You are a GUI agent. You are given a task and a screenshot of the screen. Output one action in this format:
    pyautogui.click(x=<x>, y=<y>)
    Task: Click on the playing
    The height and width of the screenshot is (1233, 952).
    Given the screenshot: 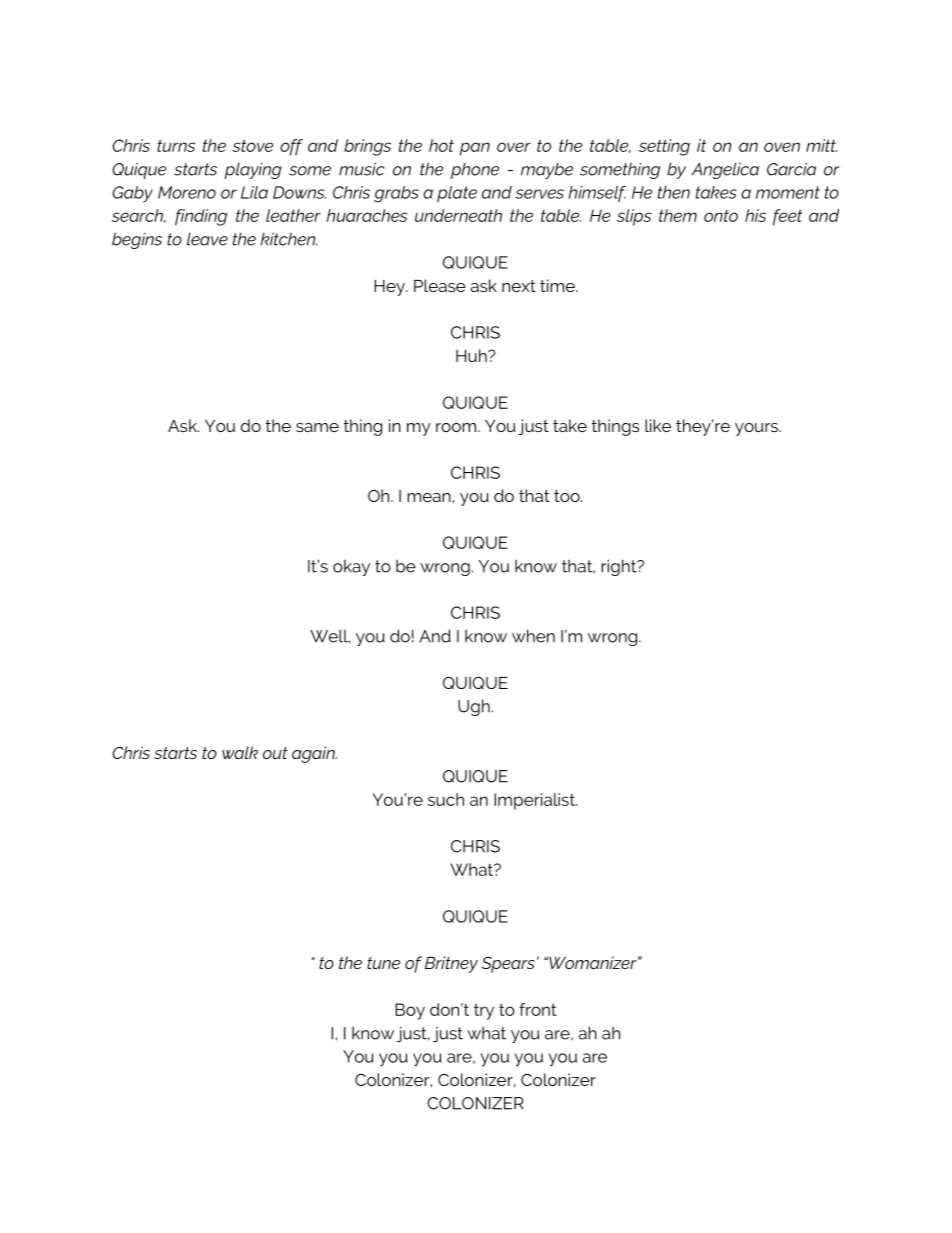 What is the action you would take?
    pyautogui.click(x=253, y=171)
